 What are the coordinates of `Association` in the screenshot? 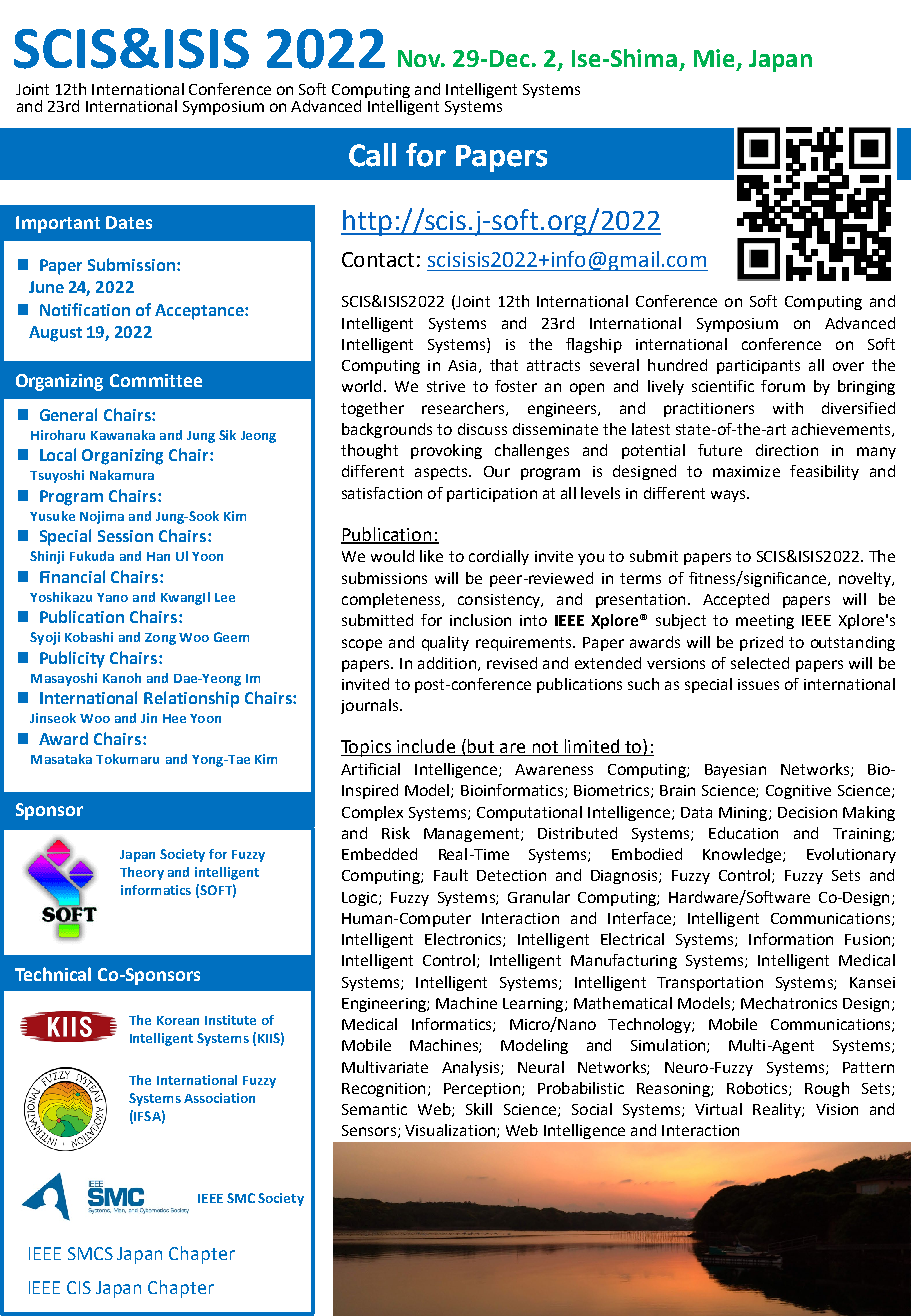 It's located at (219, 1098).
